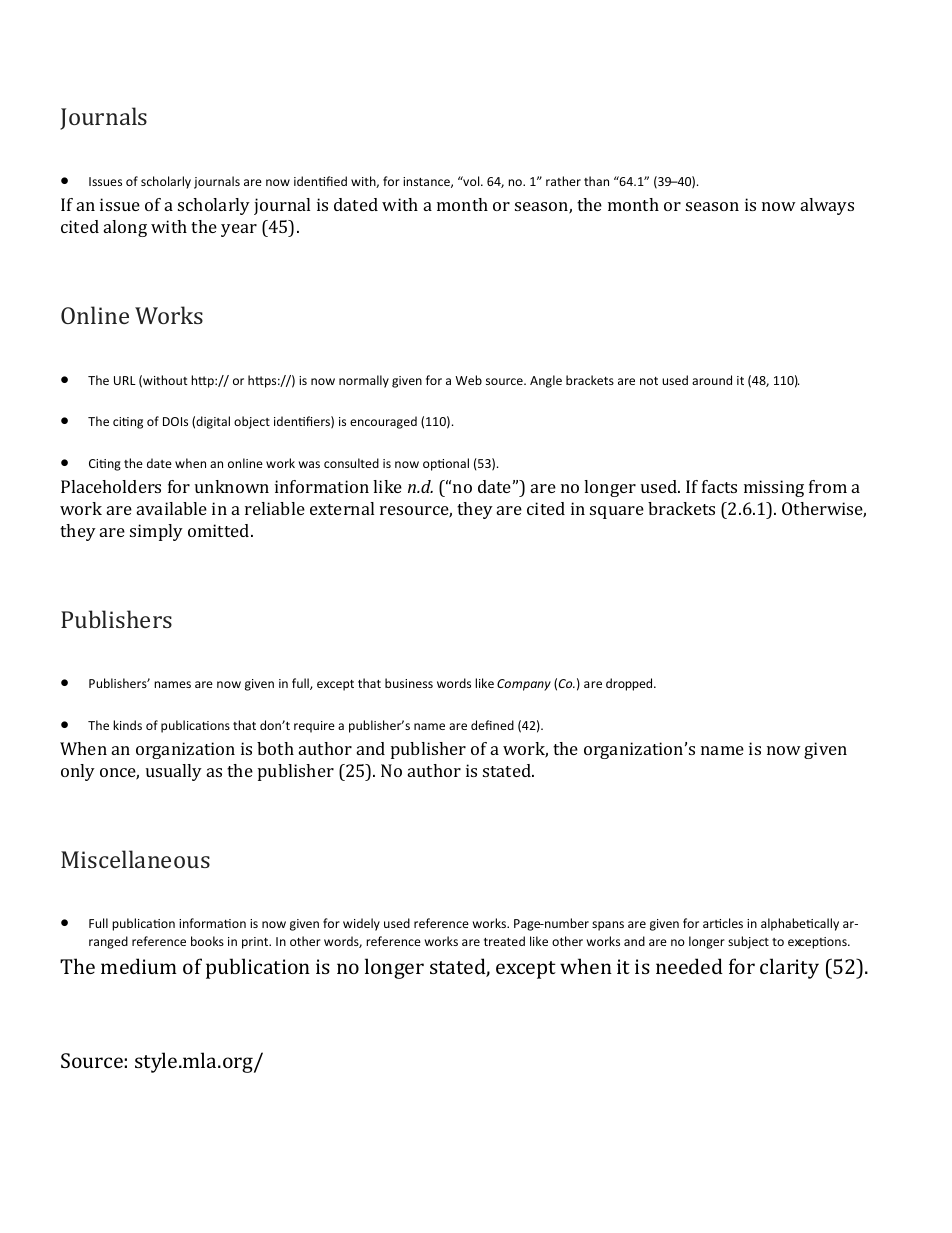  What do you see at coordinates (827, 206) in the image?
I see `always` at bounding box center [827, 206].
